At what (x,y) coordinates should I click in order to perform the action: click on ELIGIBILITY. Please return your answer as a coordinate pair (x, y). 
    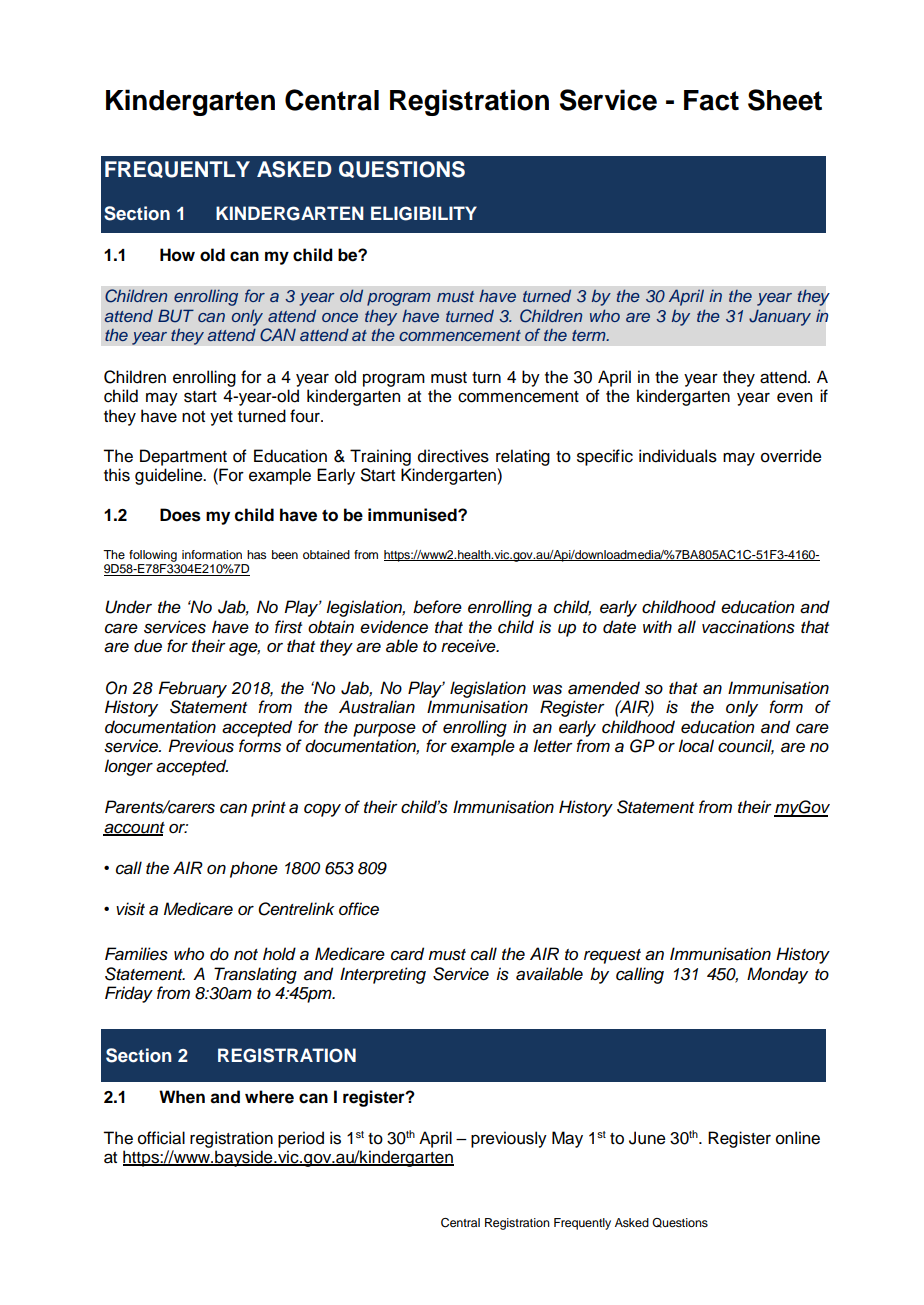
    Looking at the image, I should click on (424, 213).
